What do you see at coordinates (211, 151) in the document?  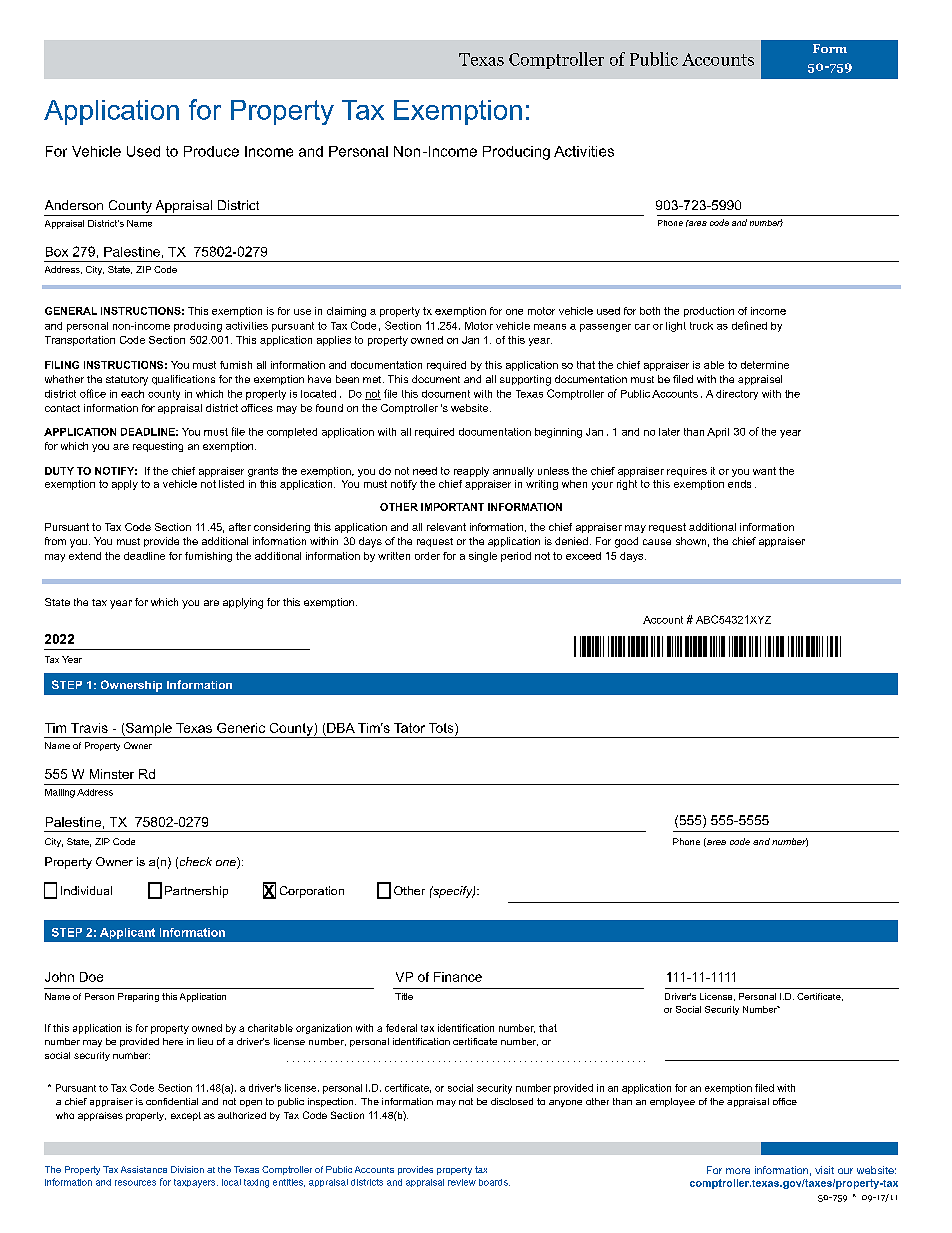 I see `Produce` at bounding box center [211, 151].
